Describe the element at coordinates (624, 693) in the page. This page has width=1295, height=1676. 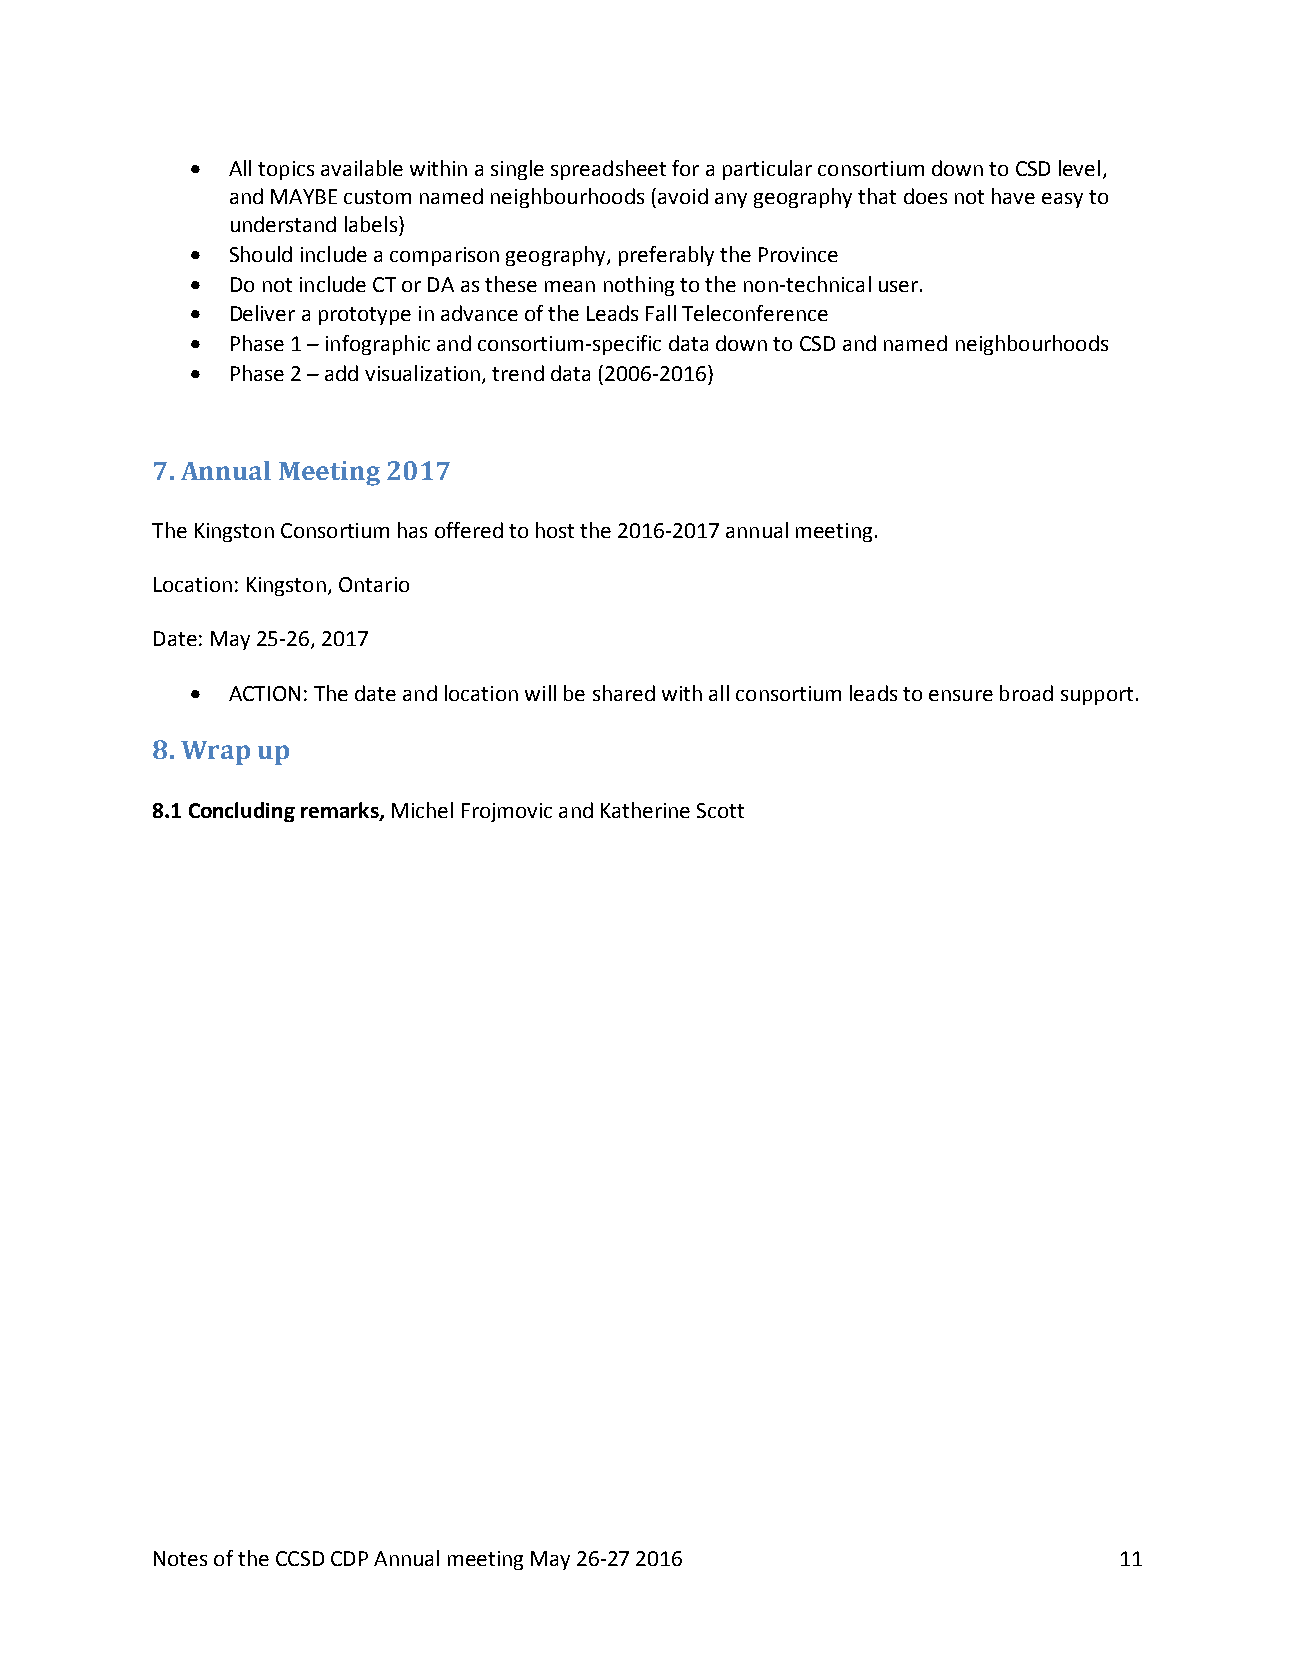
I see `shared` at that location.
